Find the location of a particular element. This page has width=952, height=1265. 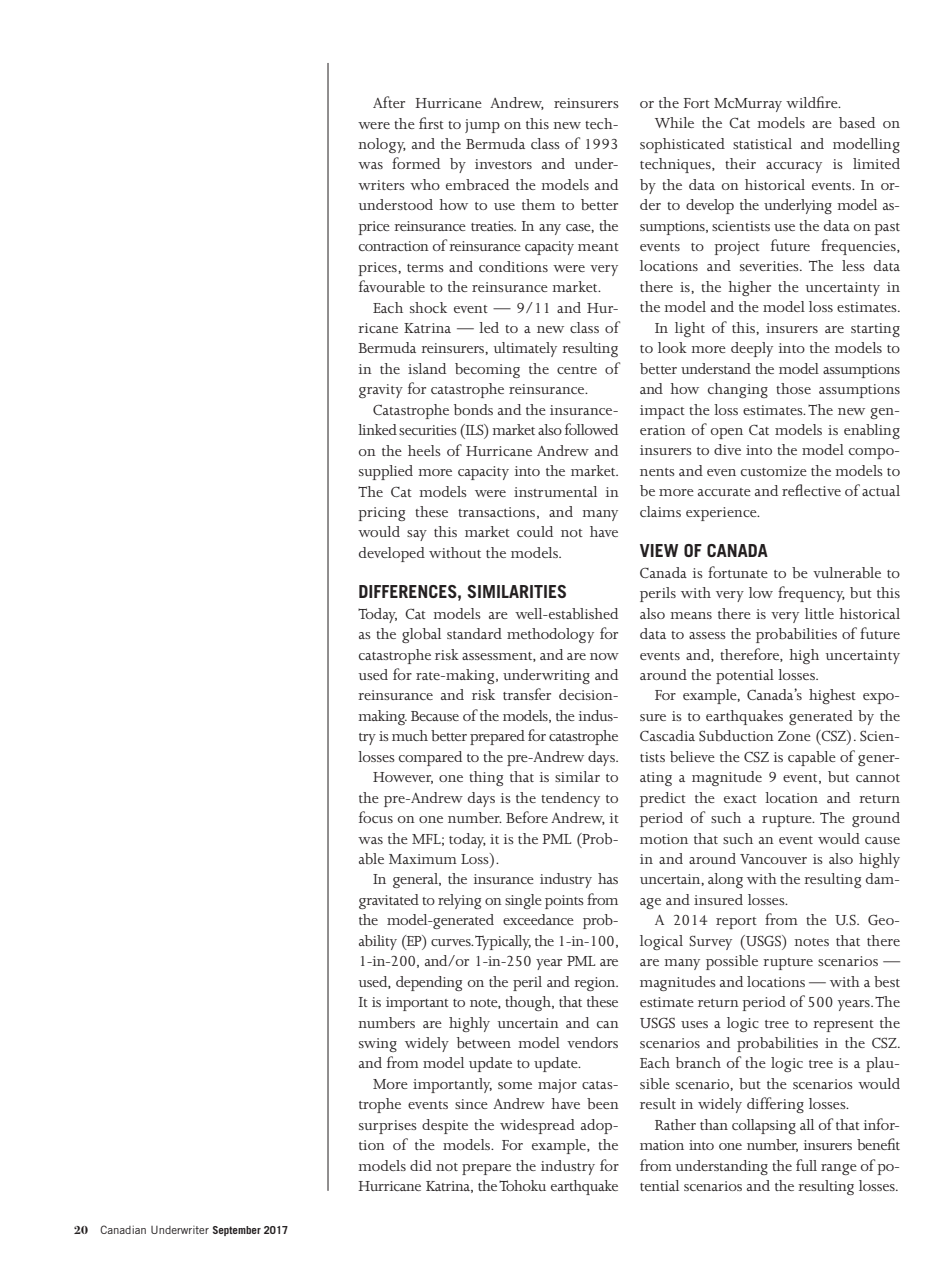

gravity is located at coordinates (381, 391).
